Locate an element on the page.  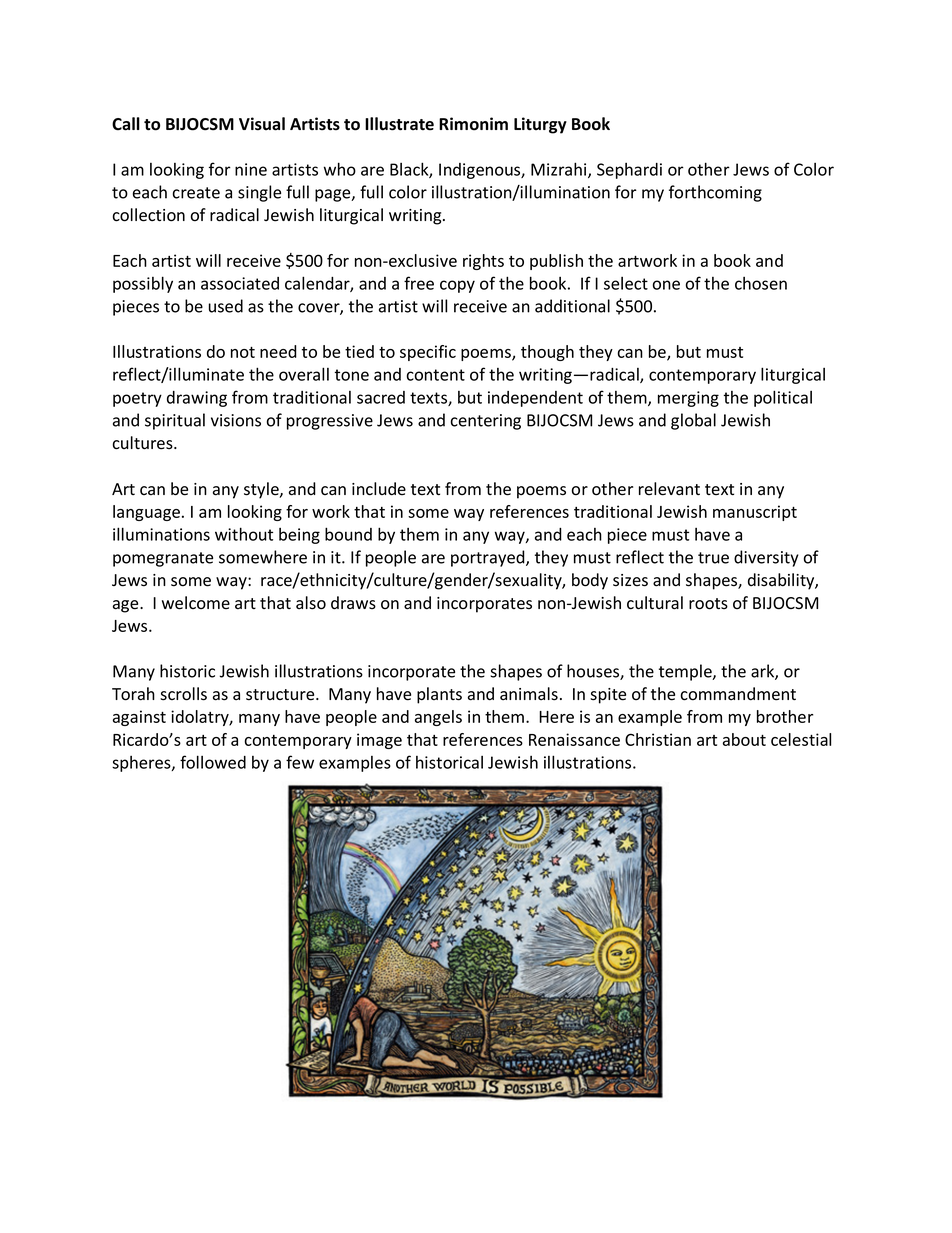
Illustrate is located at coordinates (399, 124).
